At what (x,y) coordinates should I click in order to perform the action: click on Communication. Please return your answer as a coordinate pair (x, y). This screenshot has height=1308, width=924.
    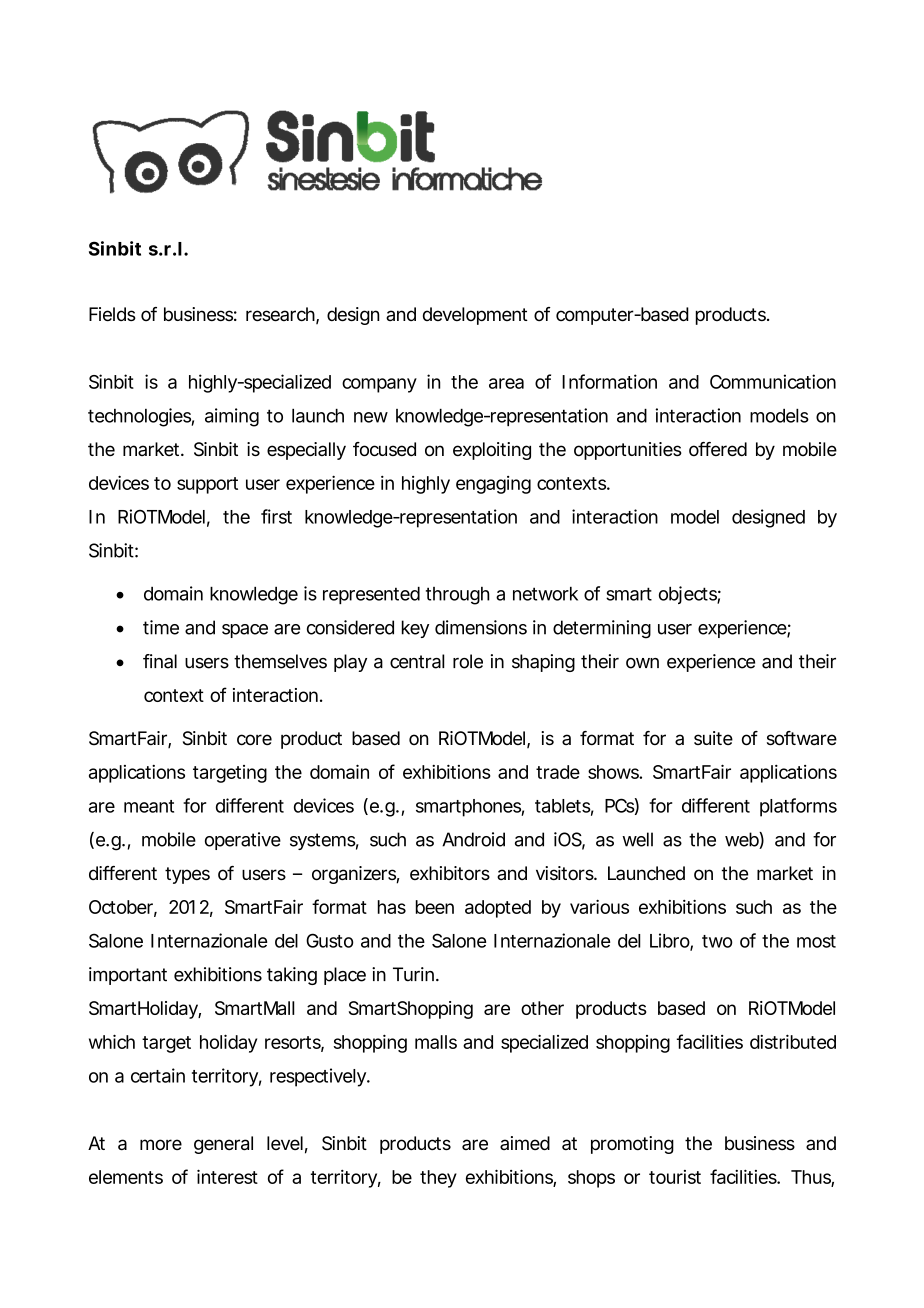
    Looking at the image, I should click on (773, 381).
